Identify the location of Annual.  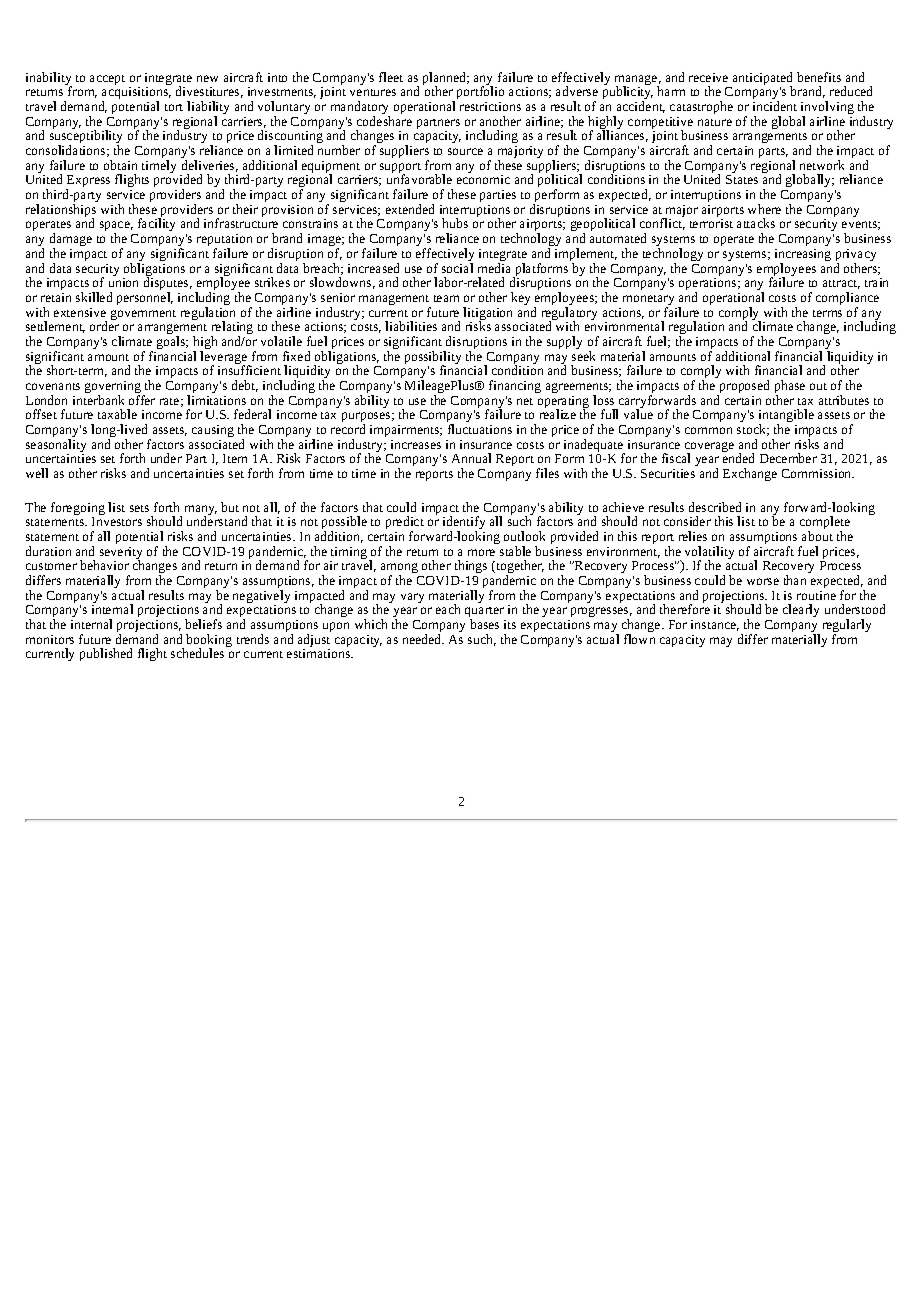
(471, 458).
